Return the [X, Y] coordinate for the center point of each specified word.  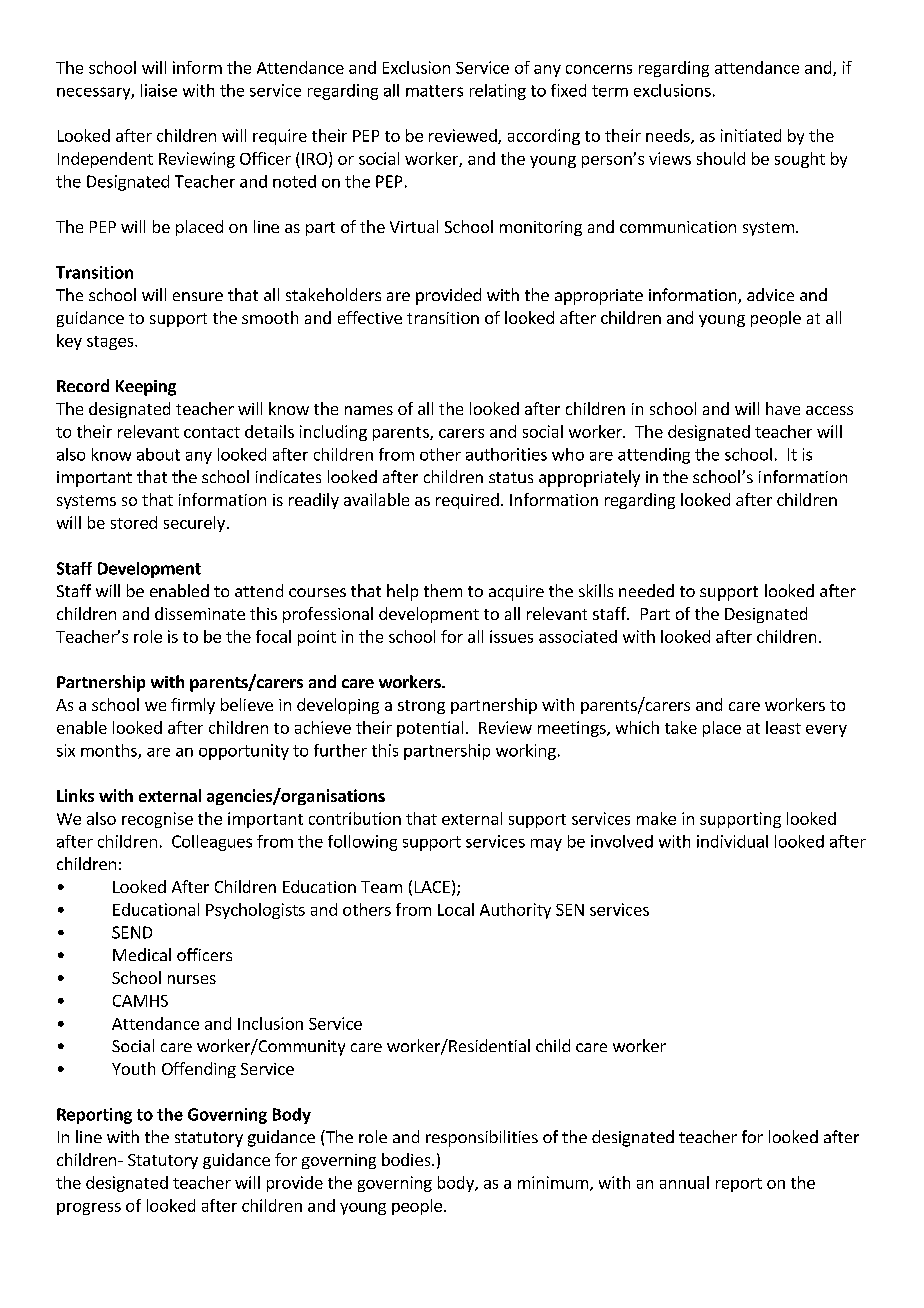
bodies [407, 1159]
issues [511, 636]
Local [456, 909]
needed [646, 590]
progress [89, 1209]
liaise [159, 90]
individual [732, 841]
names [369, 410]
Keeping [146, 388]
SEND [132, 932]
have [783, 408]
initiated [751, 135]
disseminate [200, 613]
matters [434, 91]
